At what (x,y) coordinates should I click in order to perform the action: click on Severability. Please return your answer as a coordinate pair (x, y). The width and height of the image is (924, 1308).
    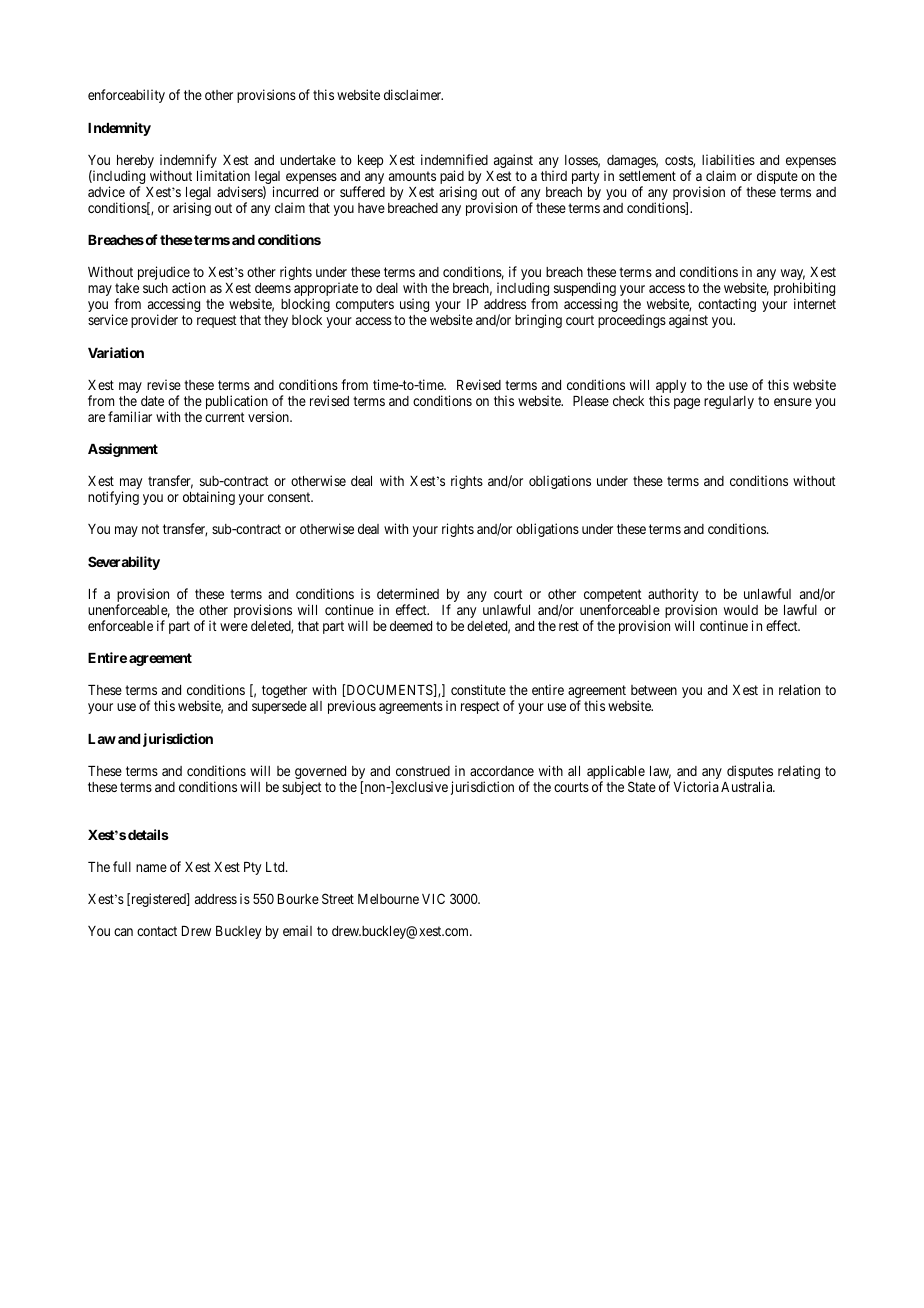
    Looking at the image, I should click on (124, 563).
